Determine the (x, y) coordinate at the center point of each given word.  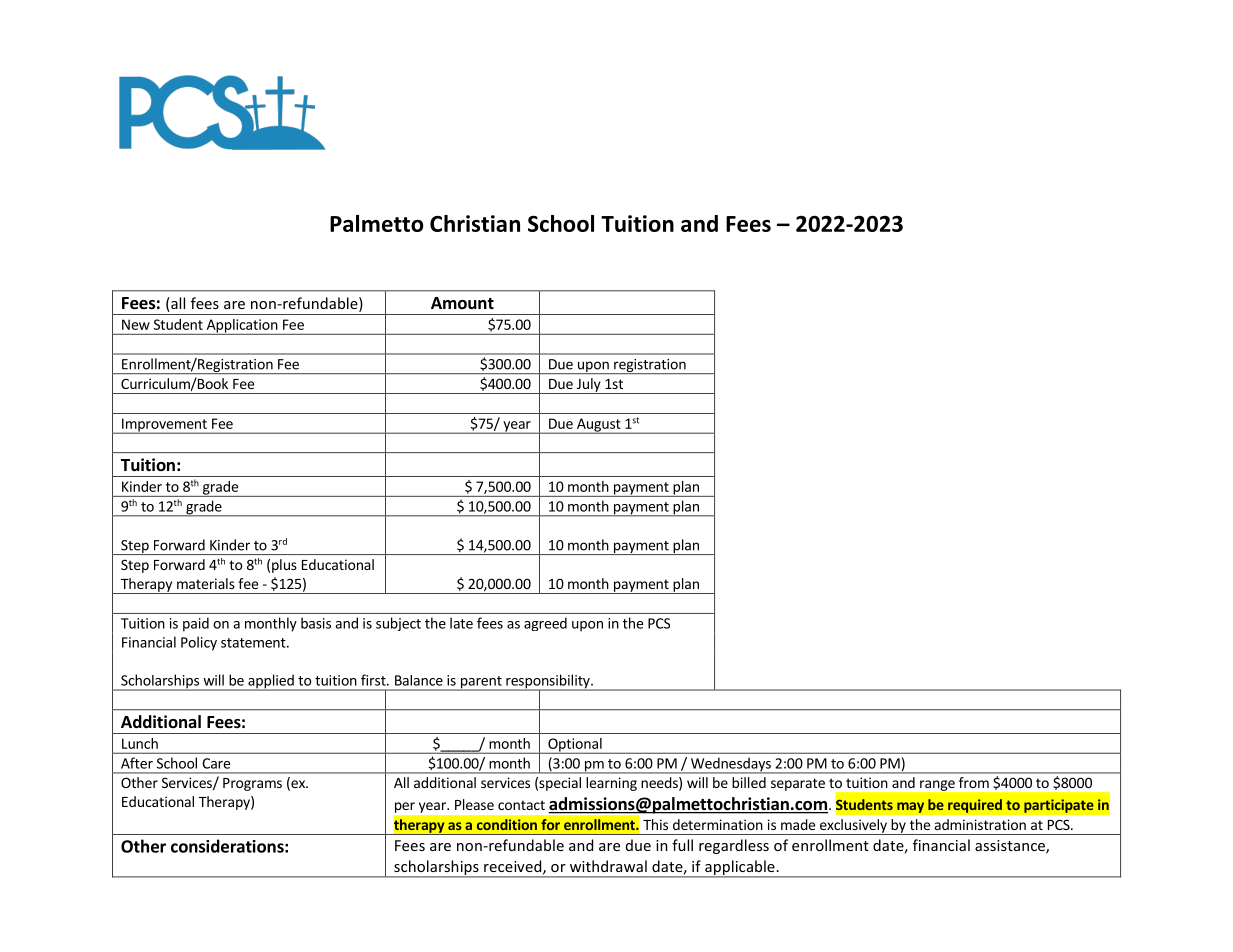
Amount (462, 303)
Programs (252, 784)
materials (206, 583)
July (588, 386)
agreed (545, 624)
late (461, 623)
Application (241, 327)
